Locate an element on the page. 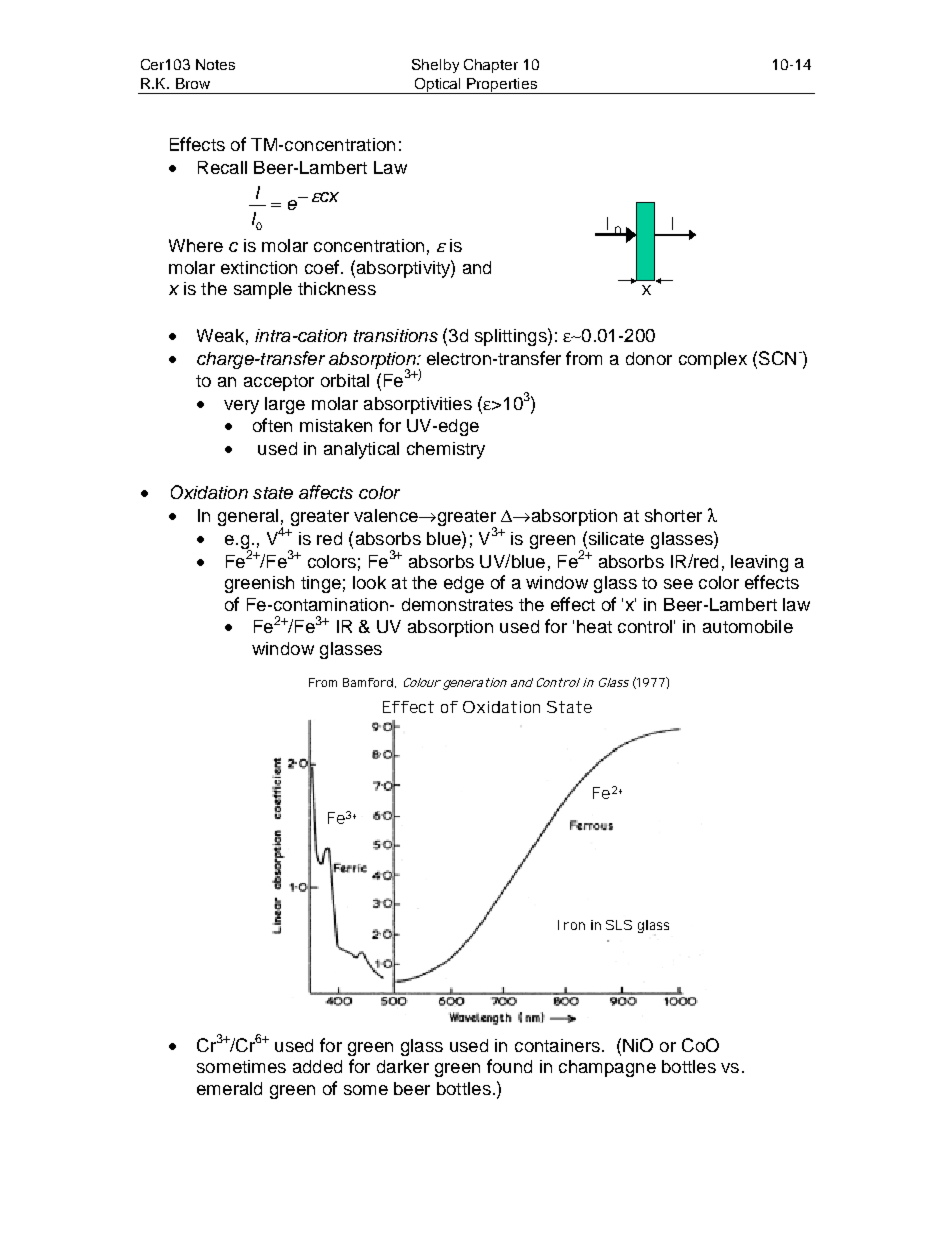  automobile is located at coordinates (748, 626).
